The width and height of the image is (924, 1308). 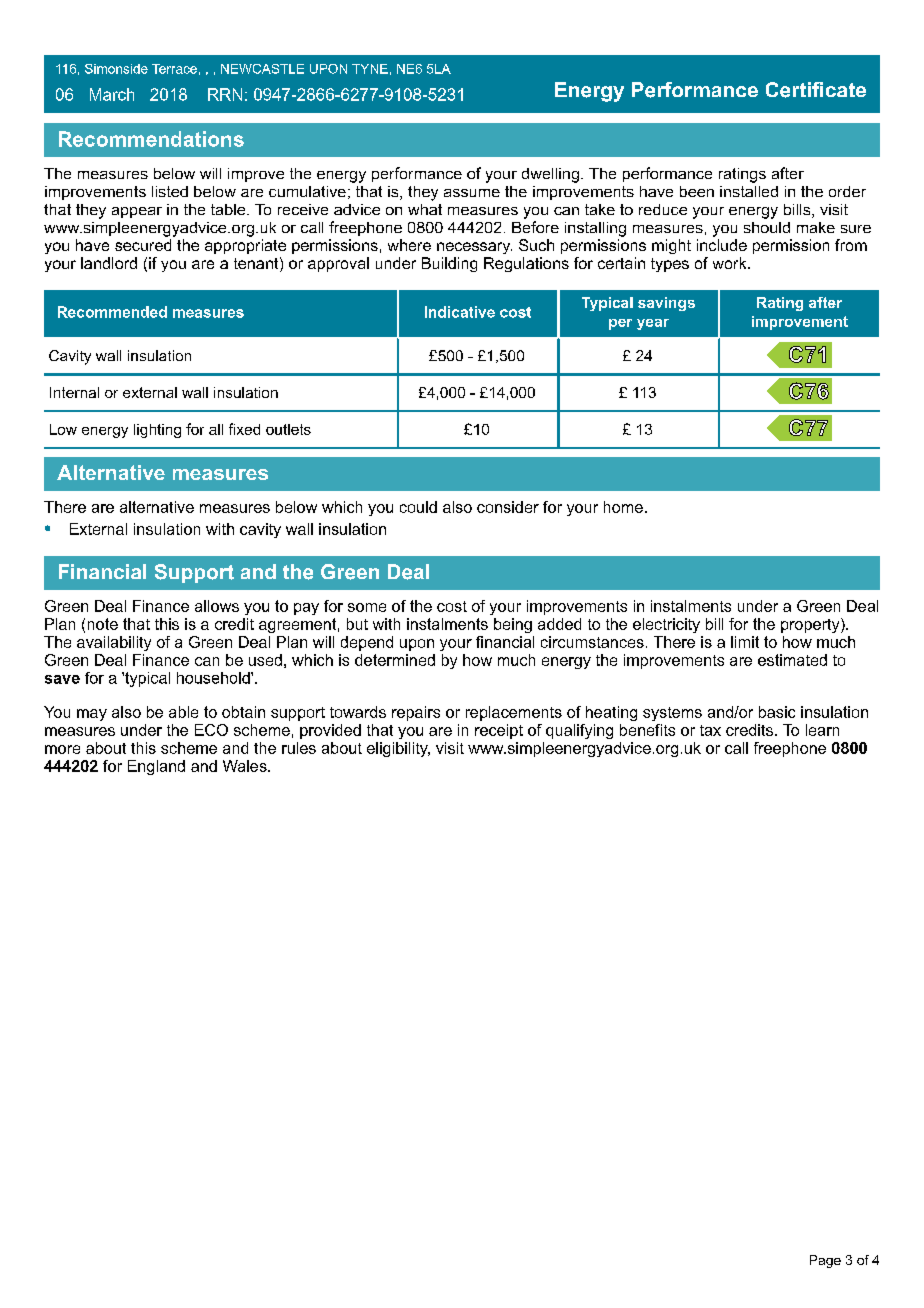 I want to click on England, so click(x=156, y=767).
